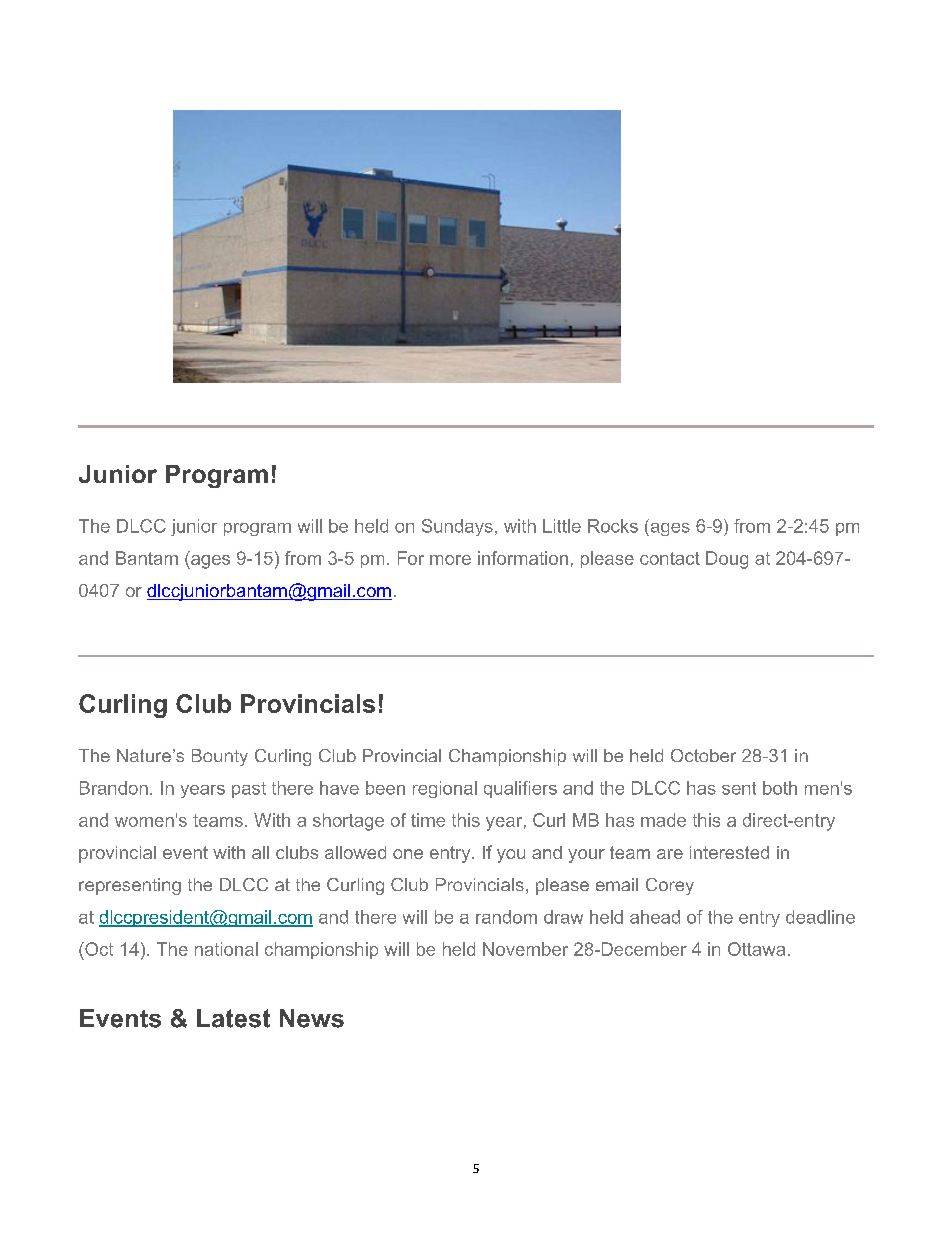 Image resolution: width=952 pixels, height=1233 pixels. I want to click on Sundays, so click(457, 527).
